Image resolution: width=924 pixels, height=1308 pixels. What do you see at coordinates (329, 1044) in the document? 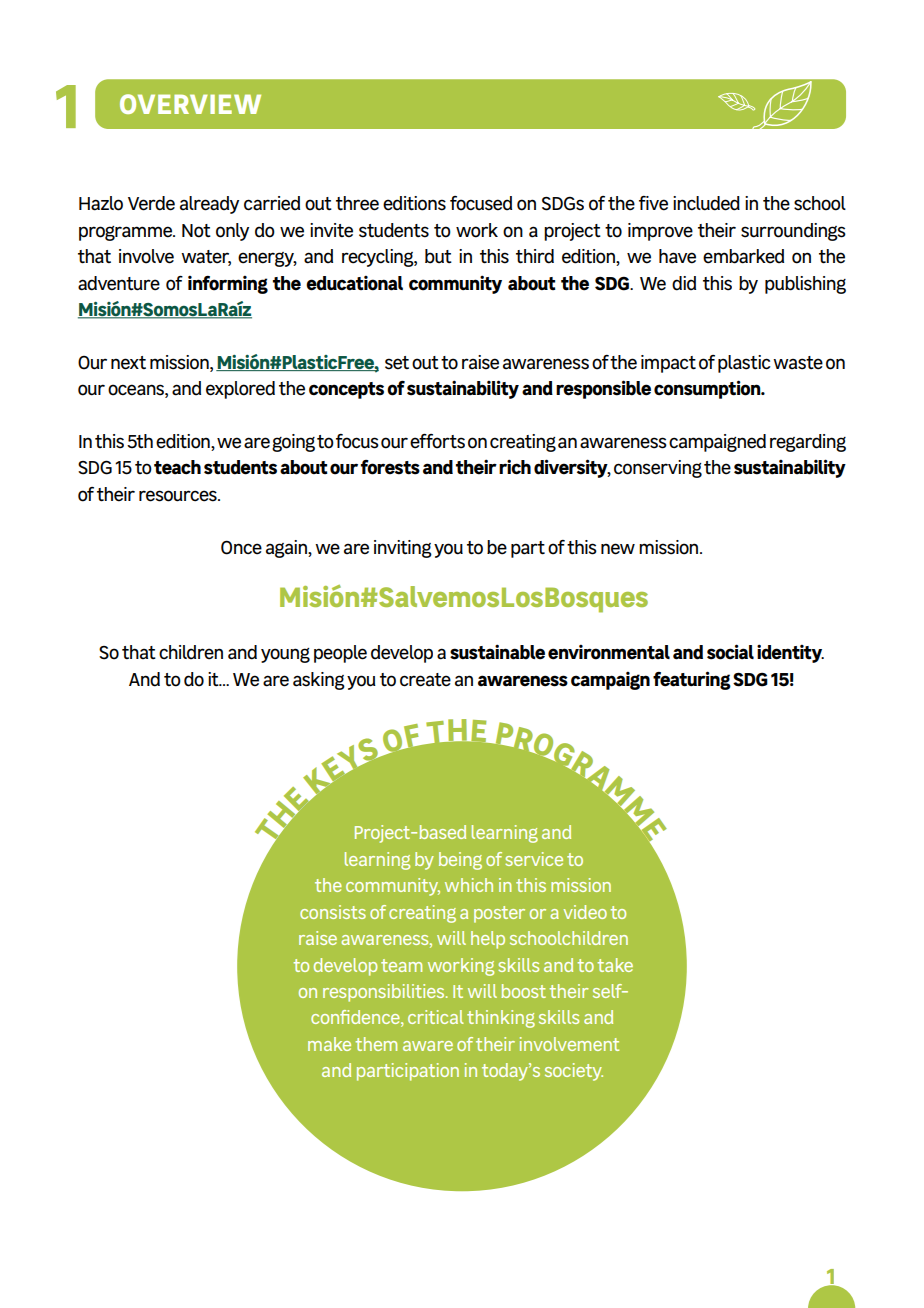
I see `make` at bounding box center [329, 1044].
